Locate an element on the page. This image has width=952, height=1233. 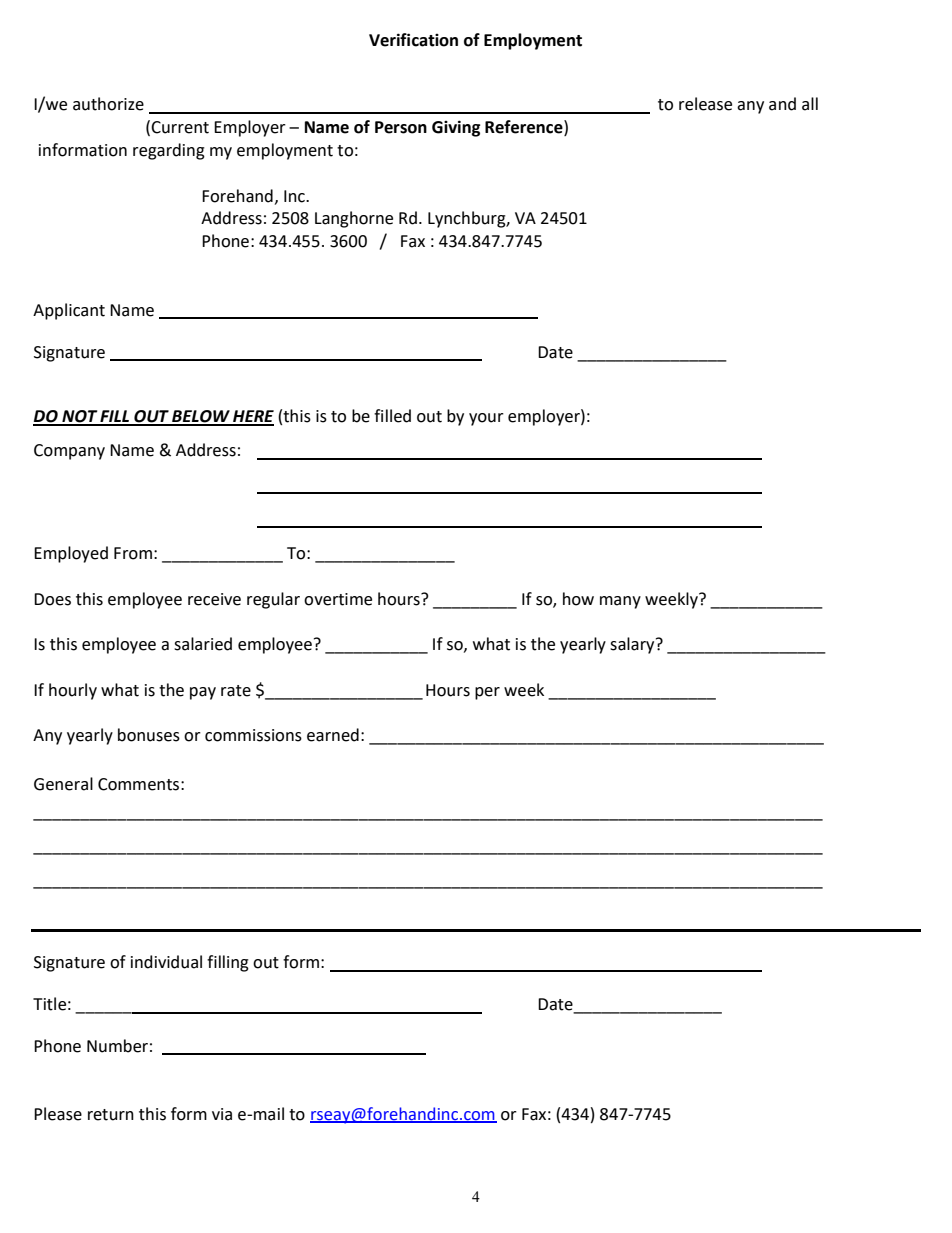
return is located at coordinates (111, 1115).
